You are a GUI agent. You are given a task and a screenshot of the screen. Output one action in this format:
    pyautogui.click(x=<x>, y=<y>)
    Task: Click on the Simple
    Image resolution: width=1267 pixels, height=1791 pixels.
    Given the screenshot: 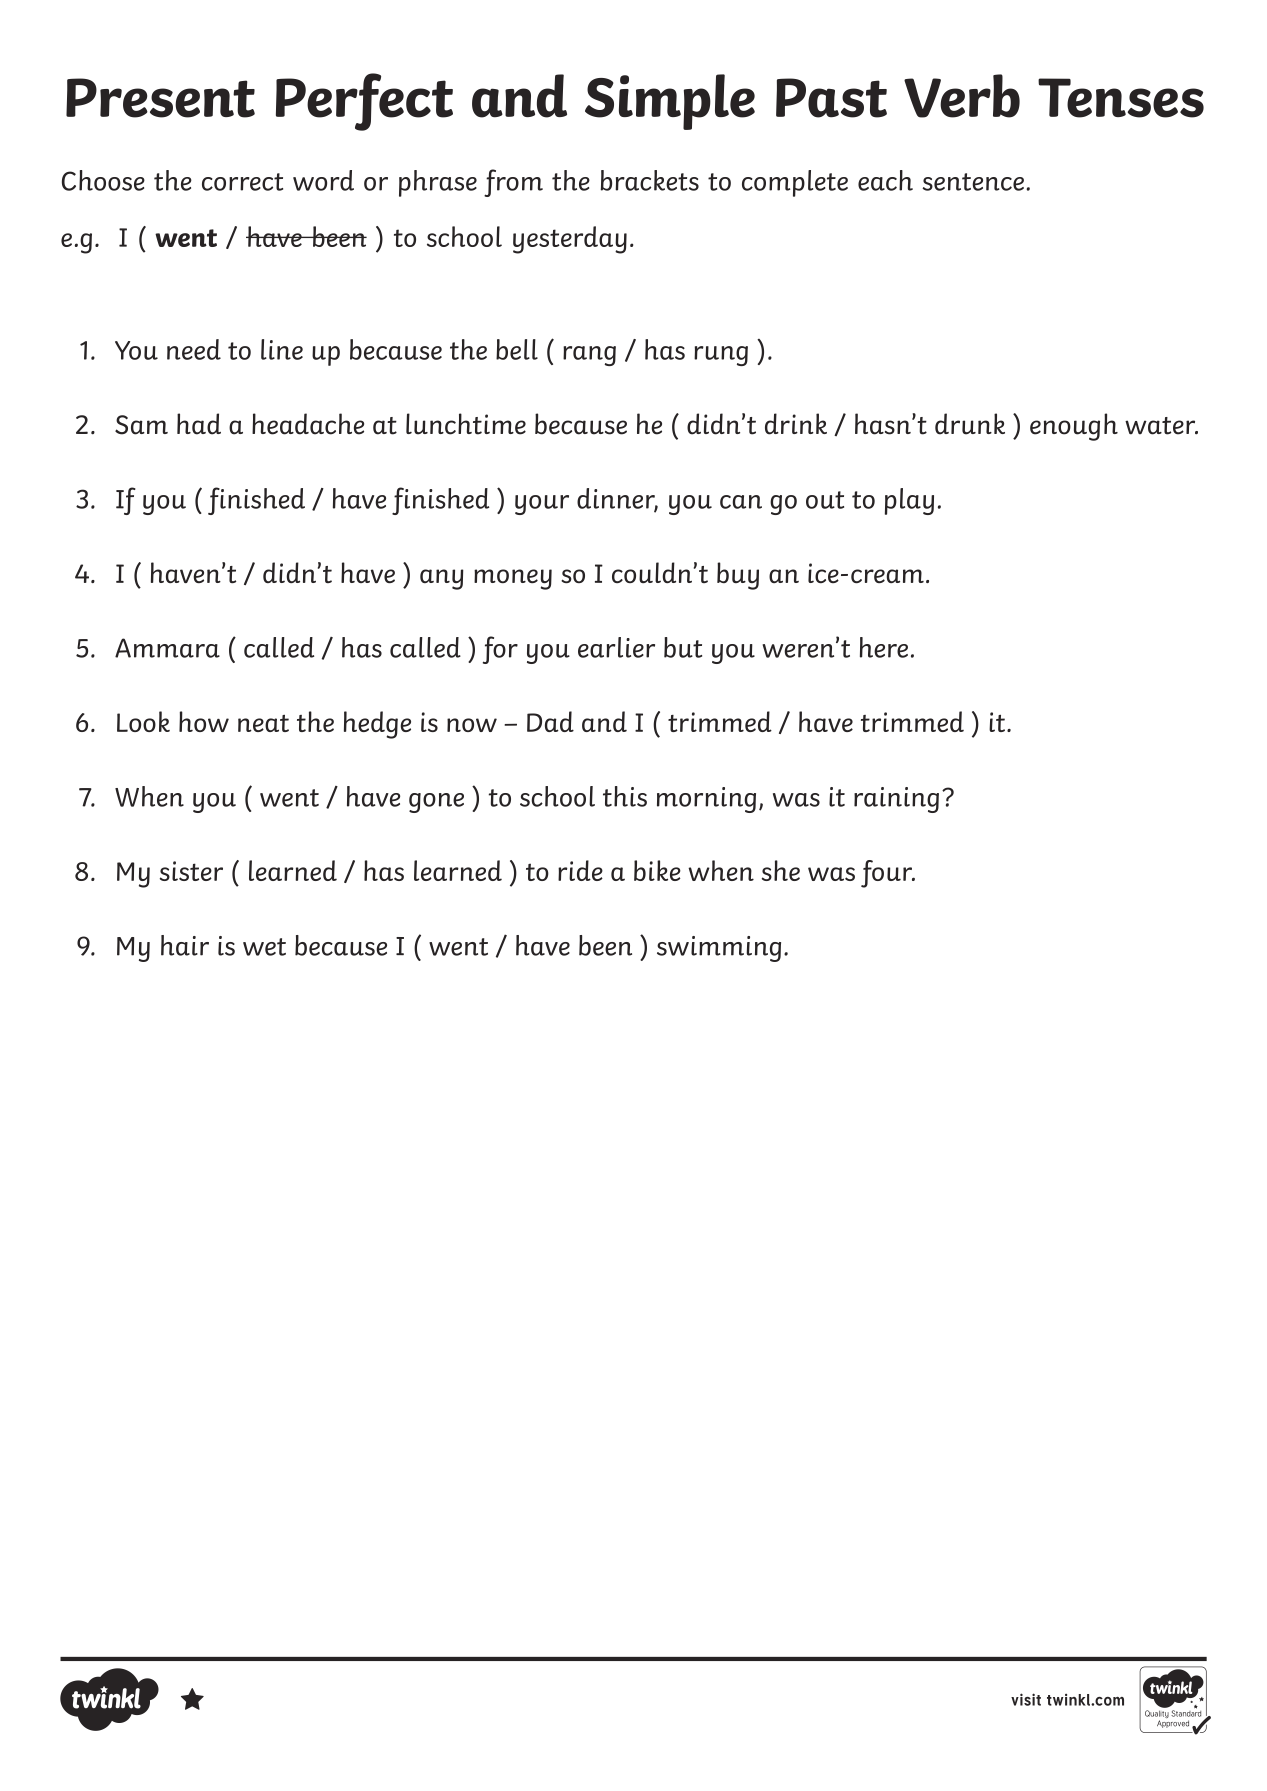 What is the action you would take?
    pyautogui.click(x=670, y=102)
